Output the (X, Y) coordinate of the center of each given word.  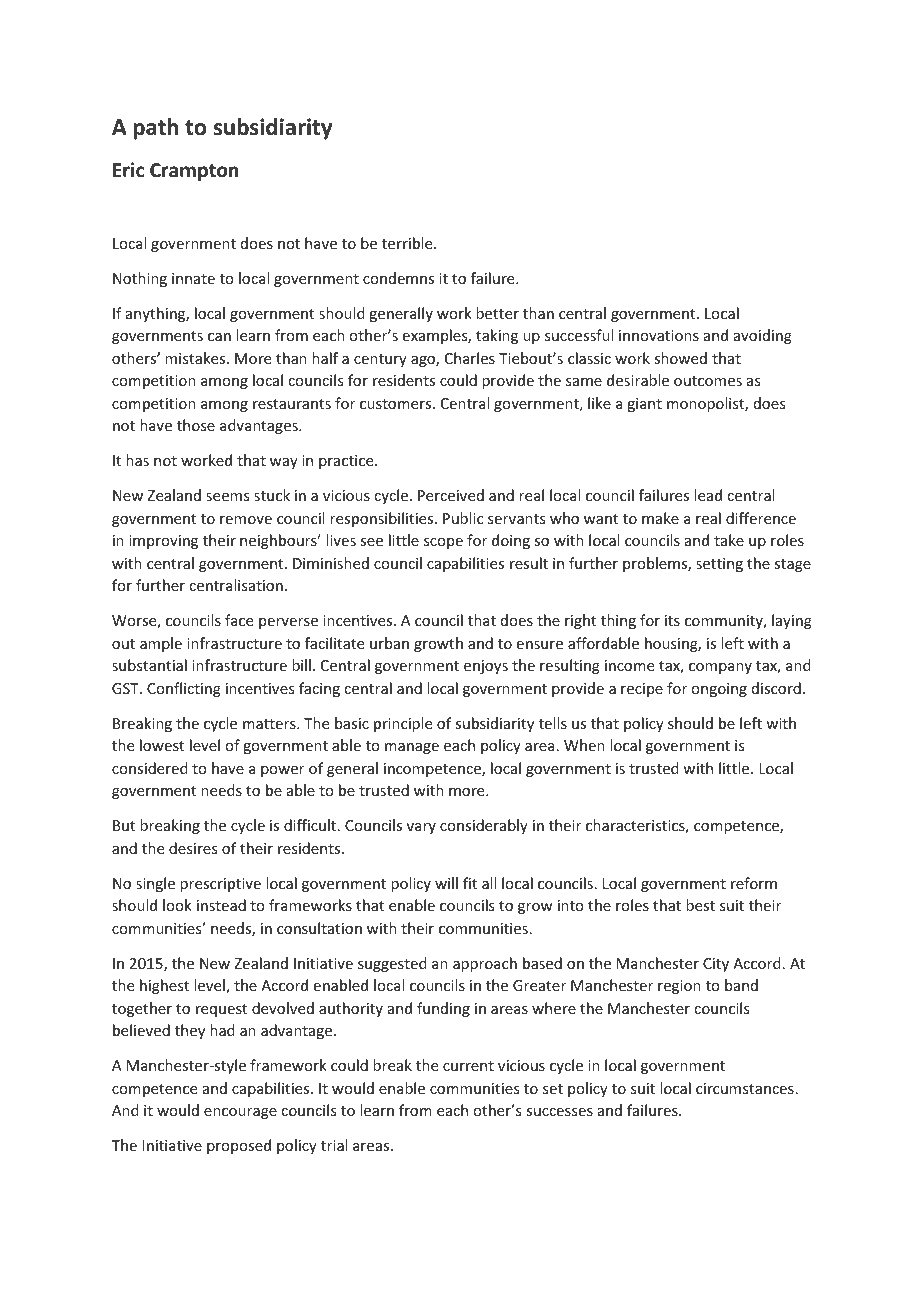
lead (708, 495)
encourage (240, 1113)
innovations (659, 335)
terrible (408, 243)
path (155, 129)
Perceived (451, 495)
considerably (484, 826)
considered (150, 768)
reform (754, 883)
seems (227, 497)
